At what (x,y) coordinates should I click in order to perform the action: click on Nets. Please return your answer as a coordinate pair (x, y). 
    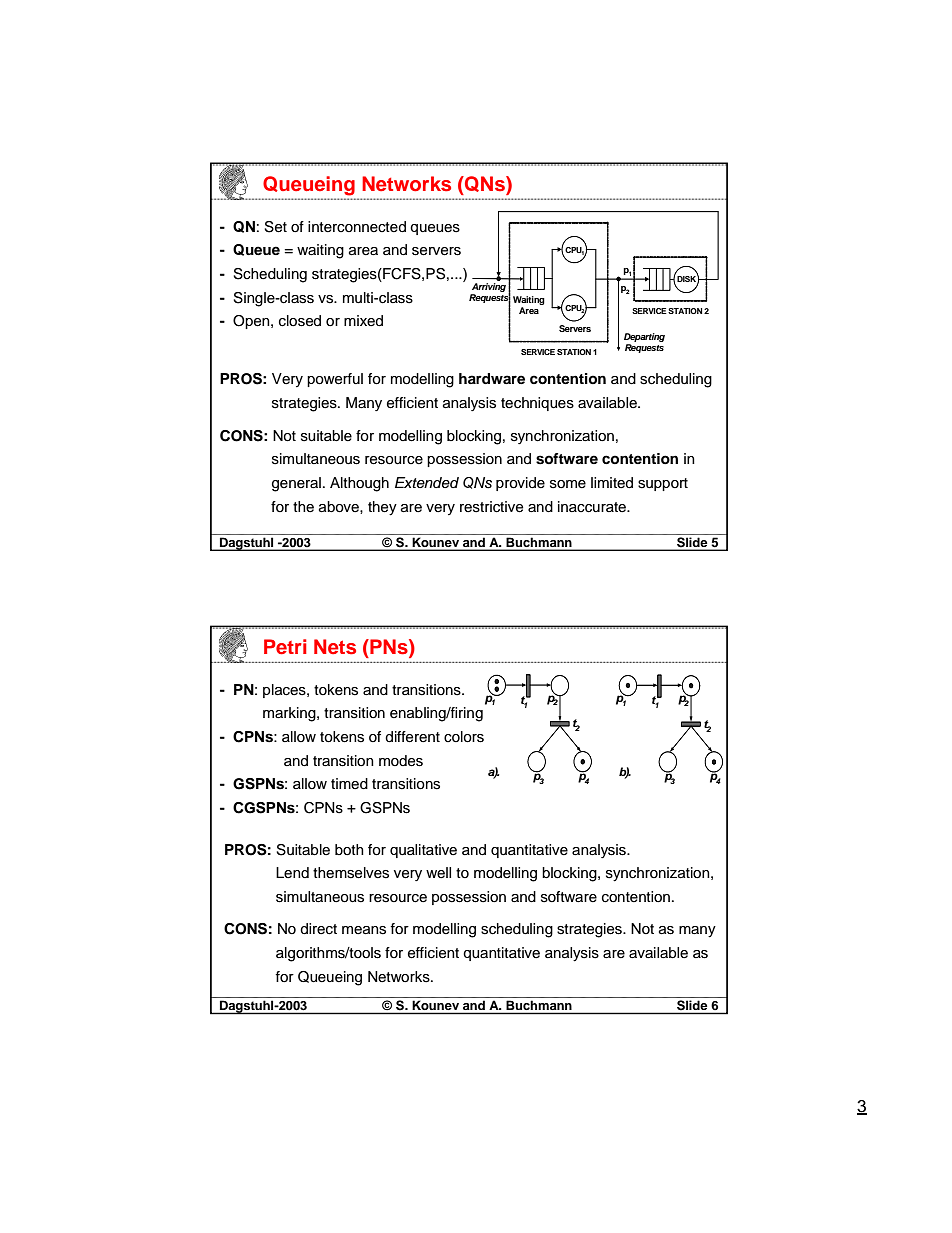
    Looking at the image, I should click on (335, 647).
